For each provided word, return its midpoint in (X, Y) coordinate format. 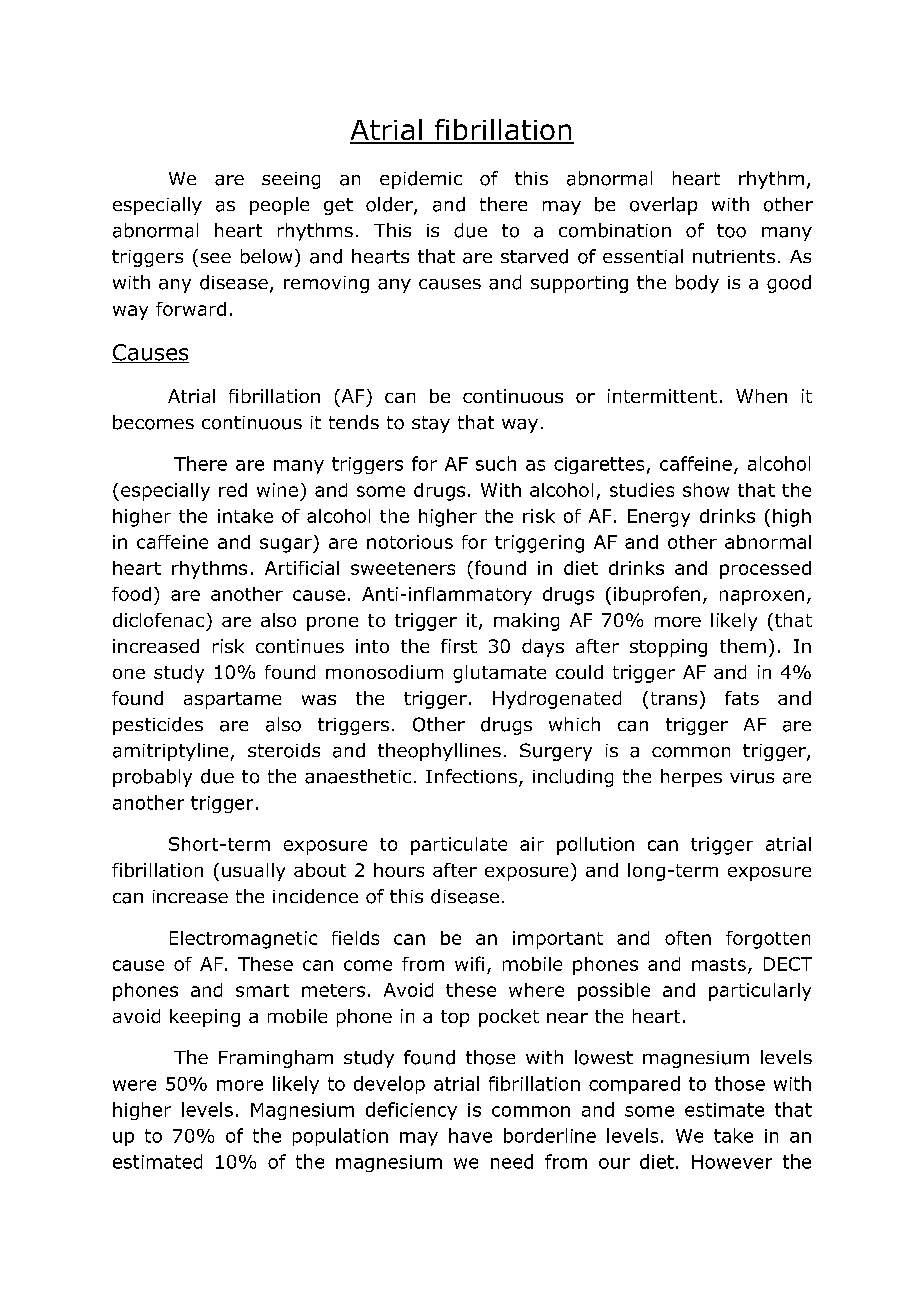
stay (431, 424)
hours (399, 870)
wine (277, 490)
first (459, 646)
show (706, 490)
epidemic (421, 180)
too (731, 231)
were (134, 1085)
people (279, 206)
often (688, 938)
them (743, 646)
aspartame (232, 700)
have (470, 1135)
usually (253, 872)
